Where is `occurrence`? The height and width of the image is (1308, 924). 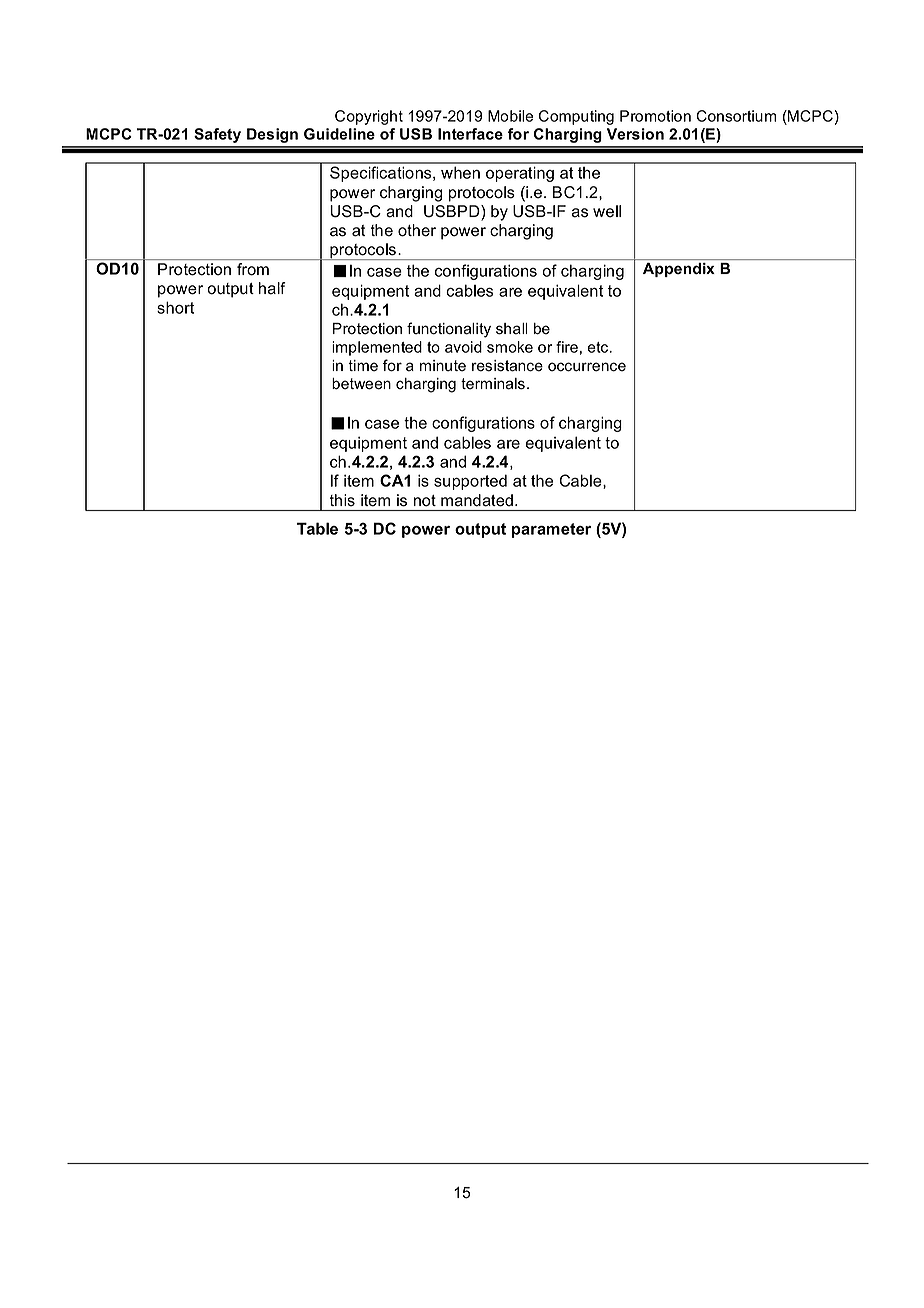 occurrence is located at coordinates (587, 367).
